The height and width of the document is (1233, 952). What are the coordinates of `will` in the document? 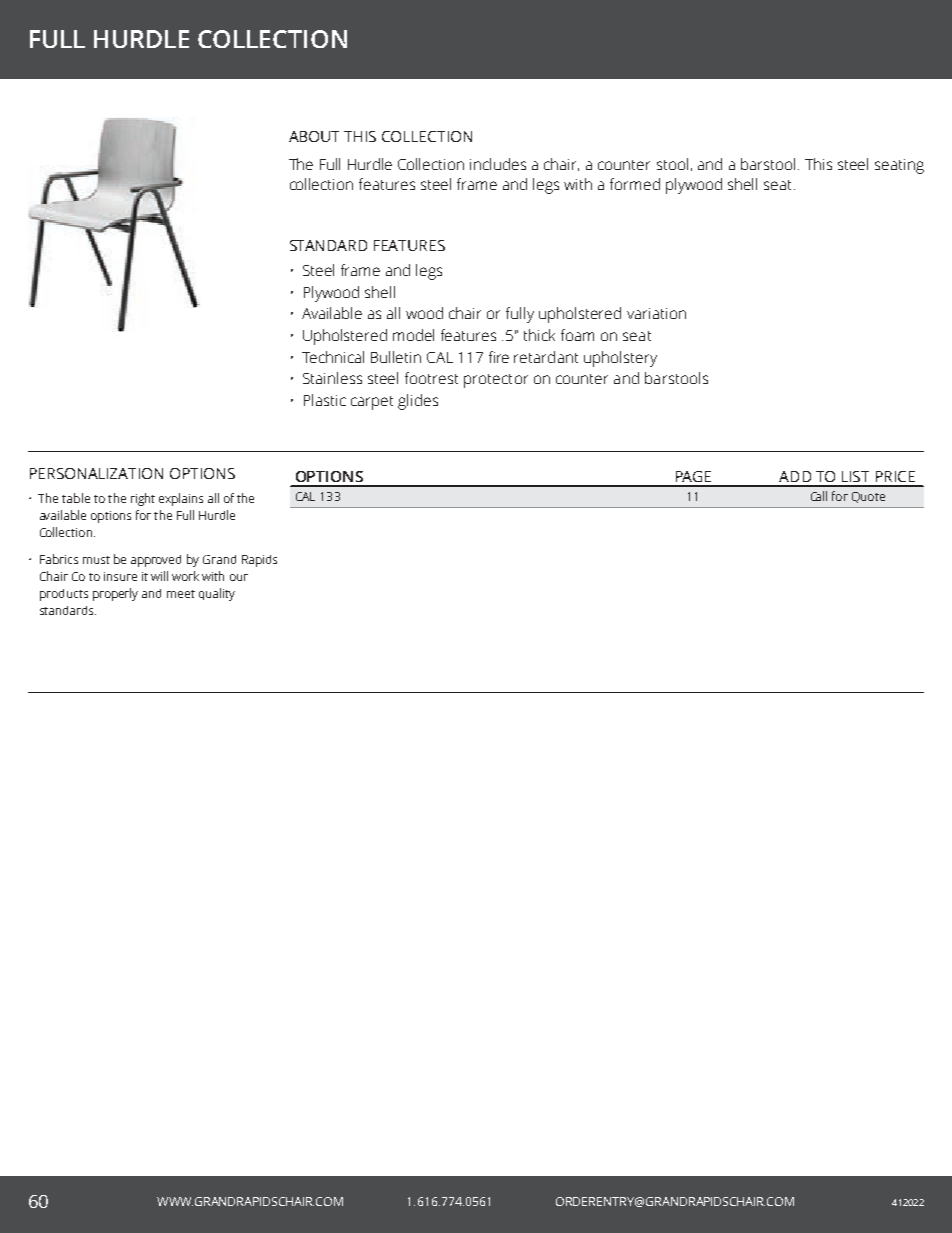 It's located at (159, 576).
